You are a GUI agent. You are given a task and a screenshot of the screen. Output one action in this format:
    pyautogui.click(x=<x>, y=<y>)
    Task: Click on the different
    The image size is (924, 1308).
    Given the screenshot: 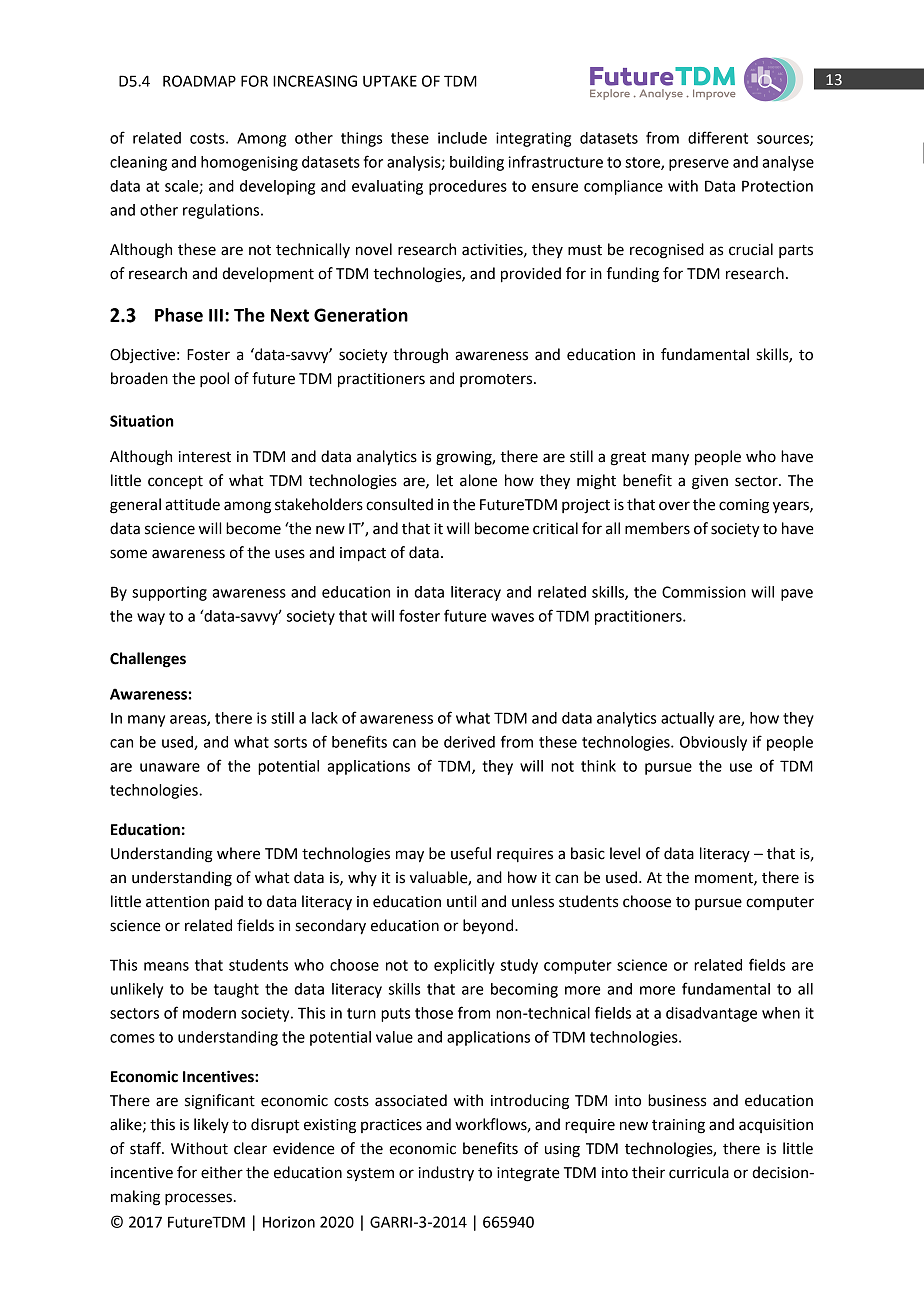 What is the action you would take?
    pyautogui.click(x=718, y=137)
